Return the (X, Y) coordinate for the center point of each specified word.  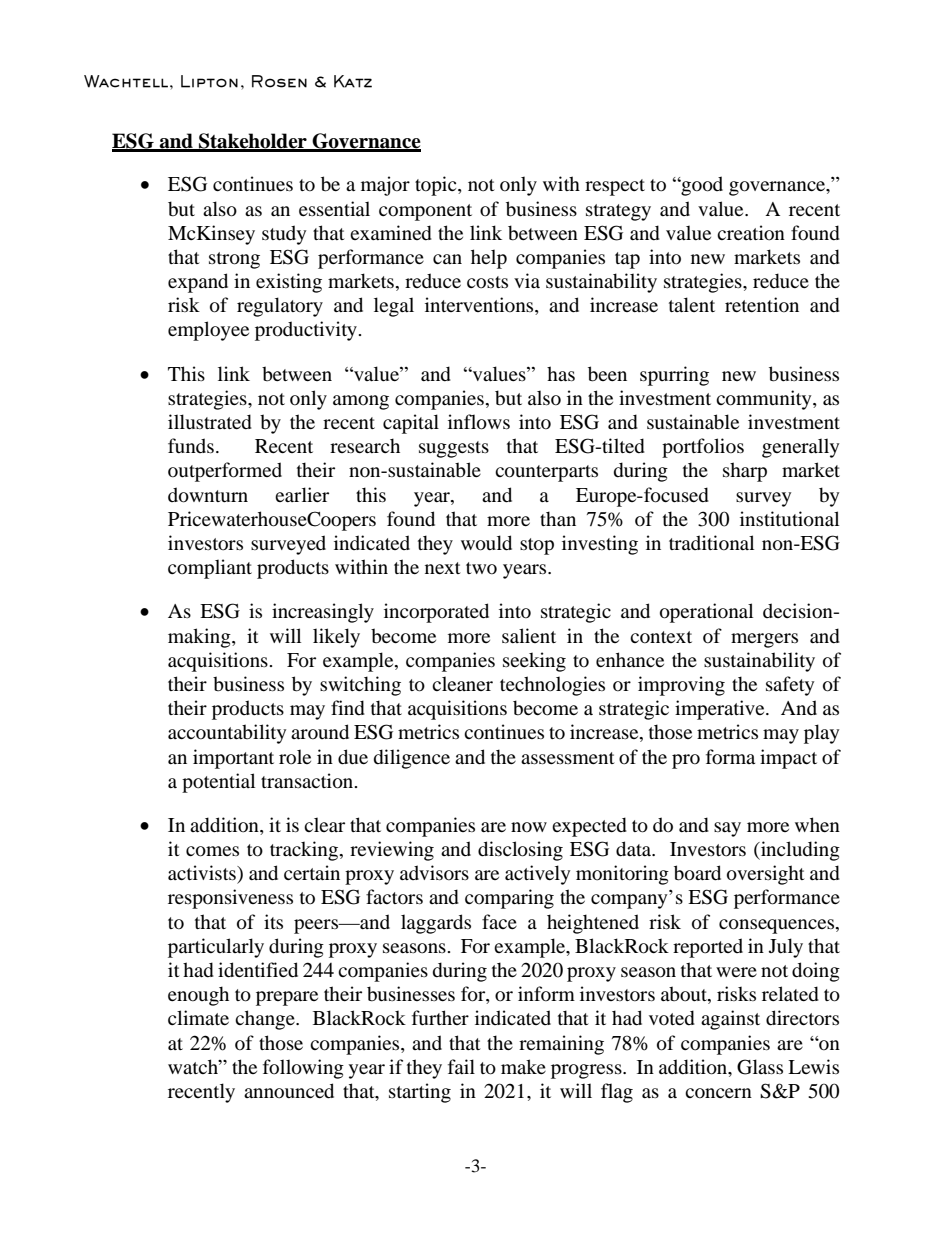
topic (437, 186)
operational (706, 613)
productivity (306, 331)
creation (751, 233)
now (529, 827)
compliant (210, 569)
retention (762, 305)
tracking (304, 851)
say (727, 829)
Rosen (279, 81)
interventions (480, 306)
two (481, 568)
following (303, 1069)
